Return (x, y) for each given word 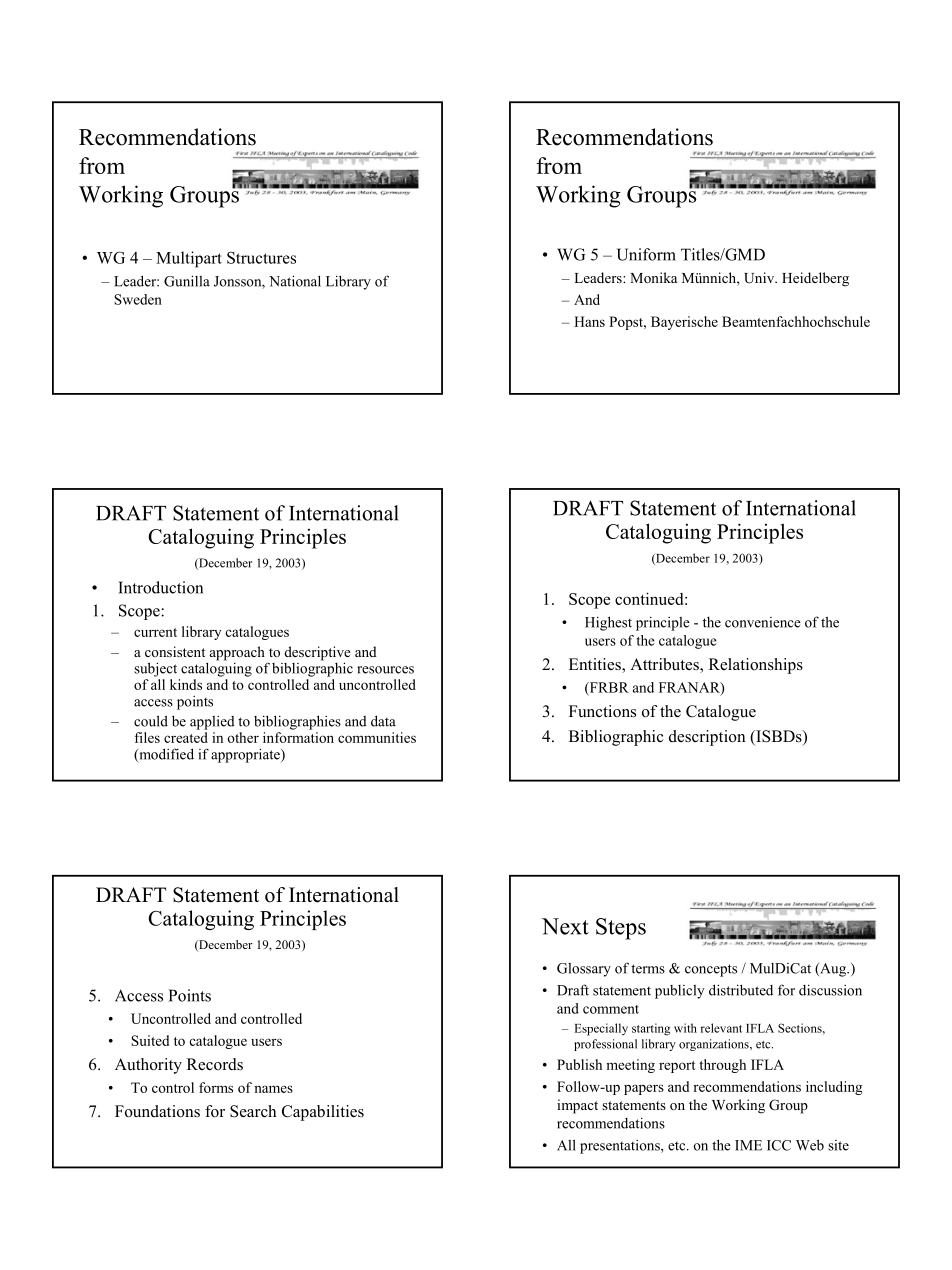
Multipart (189, 259)
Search (253, 1111)
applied (212, 723)
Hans (589, 321)
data (383, 721)
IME (748, 1145)
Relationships (756, 666)
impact (577, 1106)
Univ (760, 278)
